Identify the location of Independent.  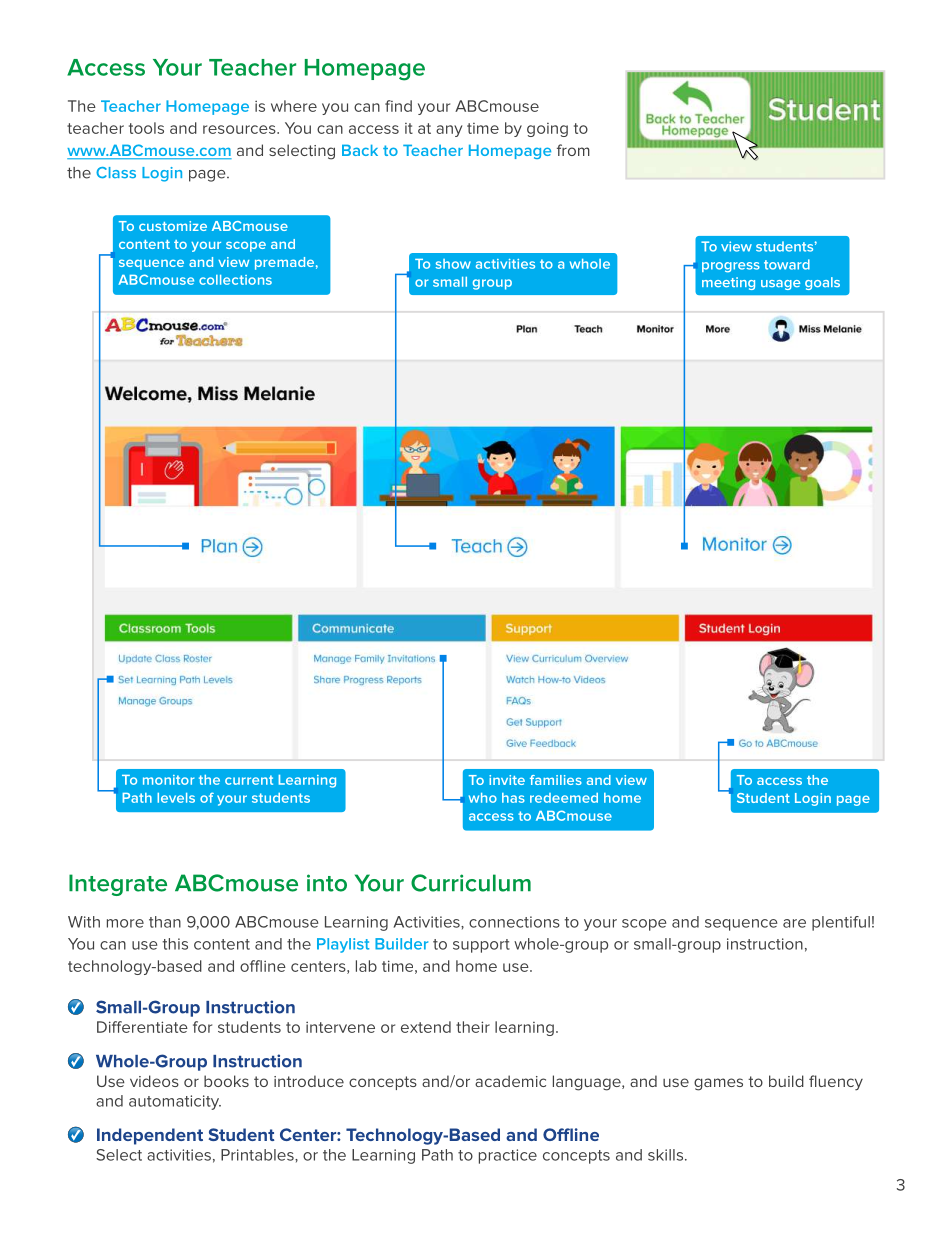
(150, 1136).
